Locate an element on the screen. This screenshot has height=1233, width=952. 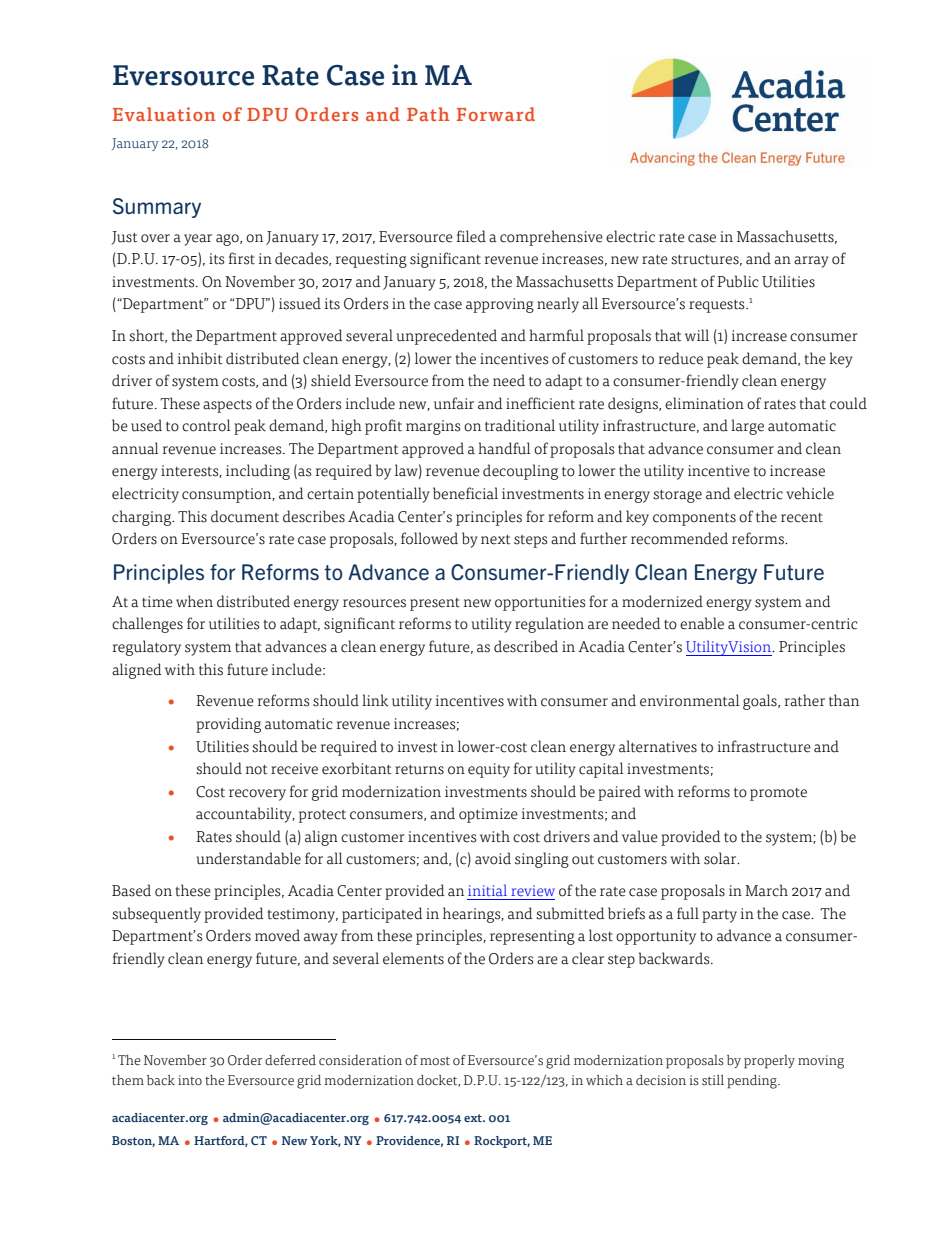
most is located at coordinates (435, 1061).
